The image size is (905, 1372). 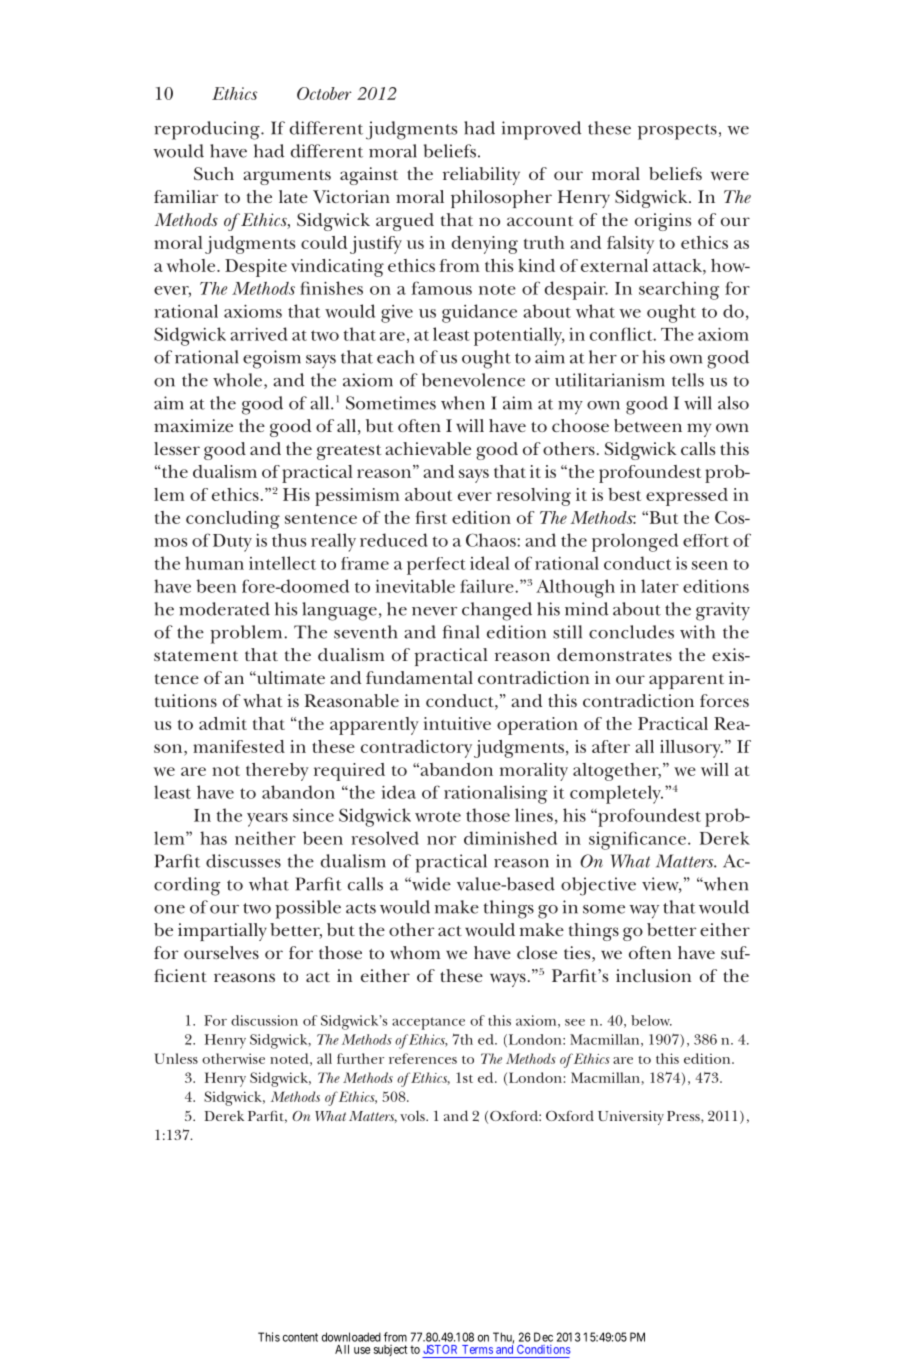 What do you see at coordinates (637, 840) in the image?
I see `significance` at bounding box center [637, 840].
